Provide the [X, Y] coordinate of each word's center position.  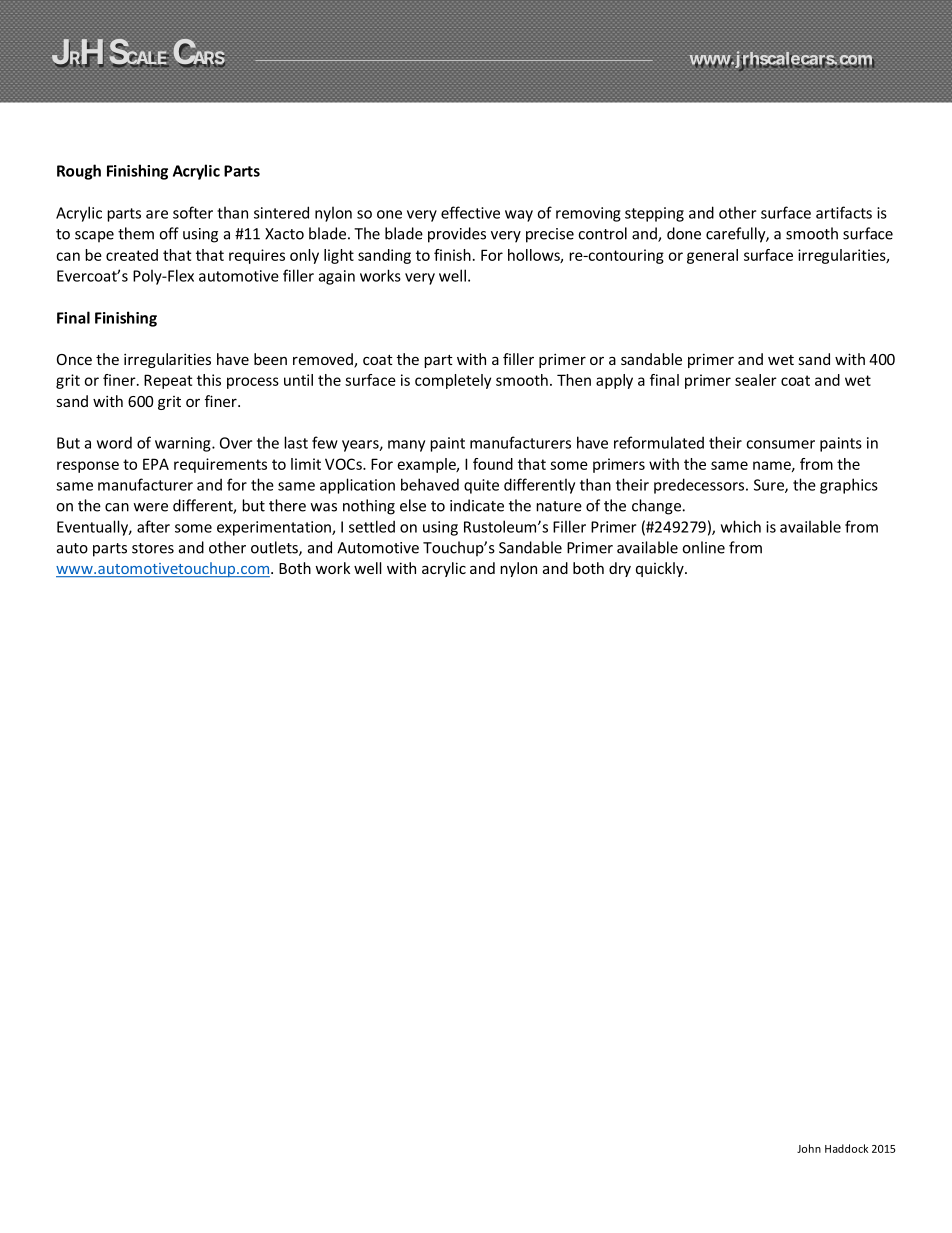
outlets [275, 548]
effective [470, 212]
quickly [661, 569]
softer [193, 212]
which [741, 526]
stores [153, 548]
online [703, 547]
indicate [477, 505]
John [809, 1148]
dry [620, 569]
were [150, 507]
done [684, 233]
